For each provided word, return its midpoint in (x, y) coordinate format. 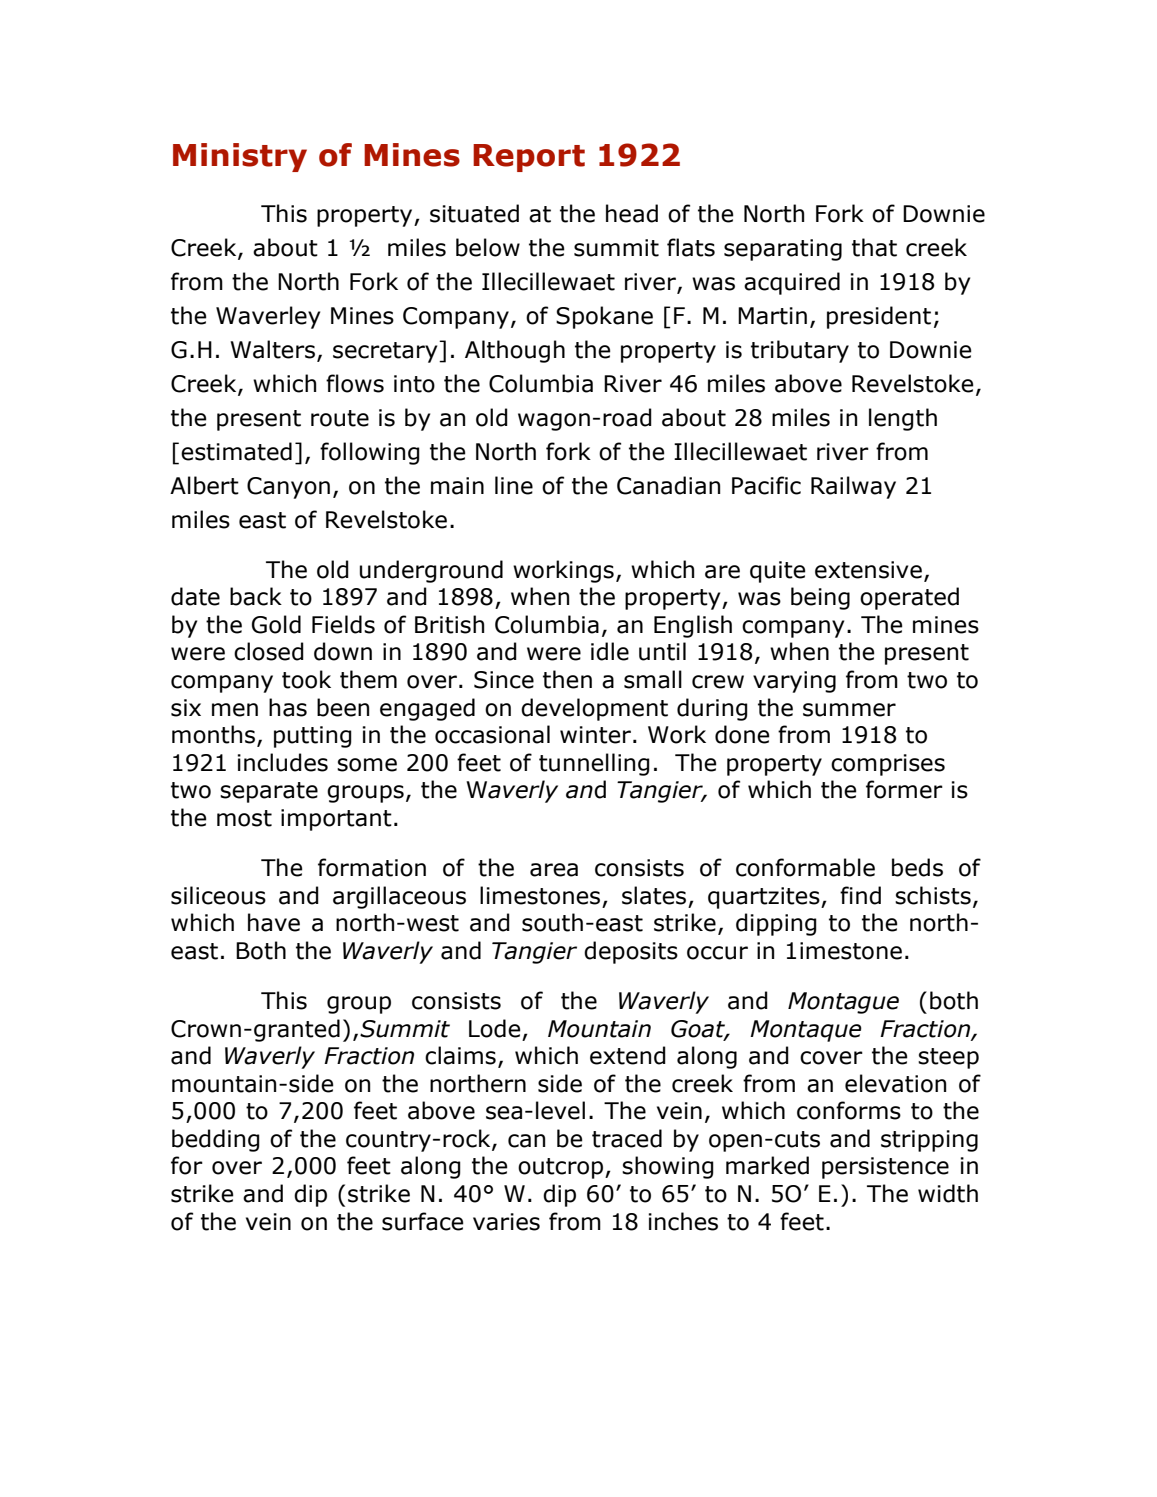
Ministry (240, 157)
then (567, 679)
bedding (216, 1140)
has (288, 707)
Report (529, 158)
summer (849, 710)
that (874, 247)
